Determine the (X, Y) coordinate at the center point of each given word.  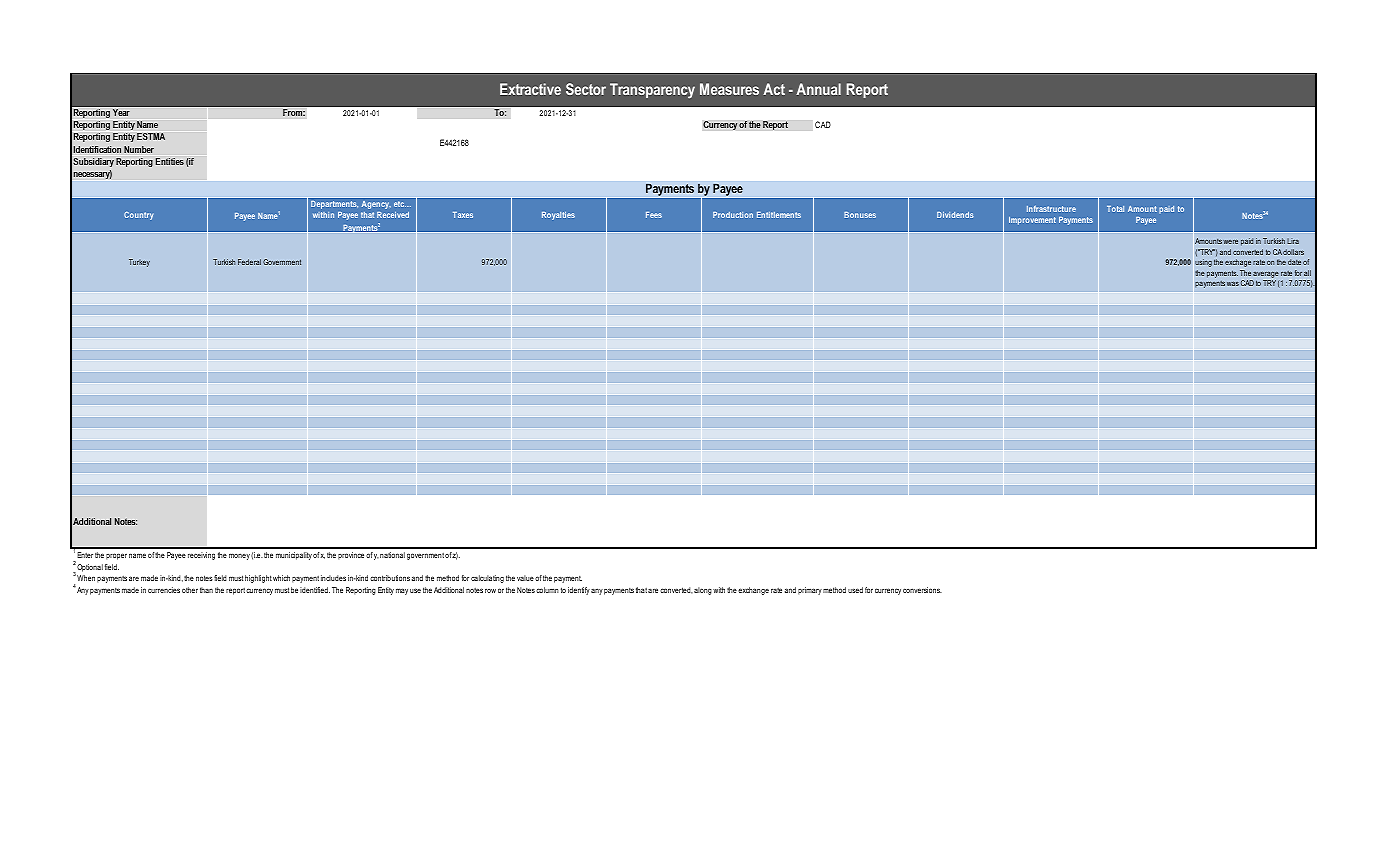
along (703, 591)
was (1233, 284)
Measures (729, 89)
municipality (294, 556)
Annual (818, 89)
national (392, 555)
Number (139, 149)
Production (733, 215)
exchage (1238, 263)
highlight (258, 579)
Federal (249, 262)
